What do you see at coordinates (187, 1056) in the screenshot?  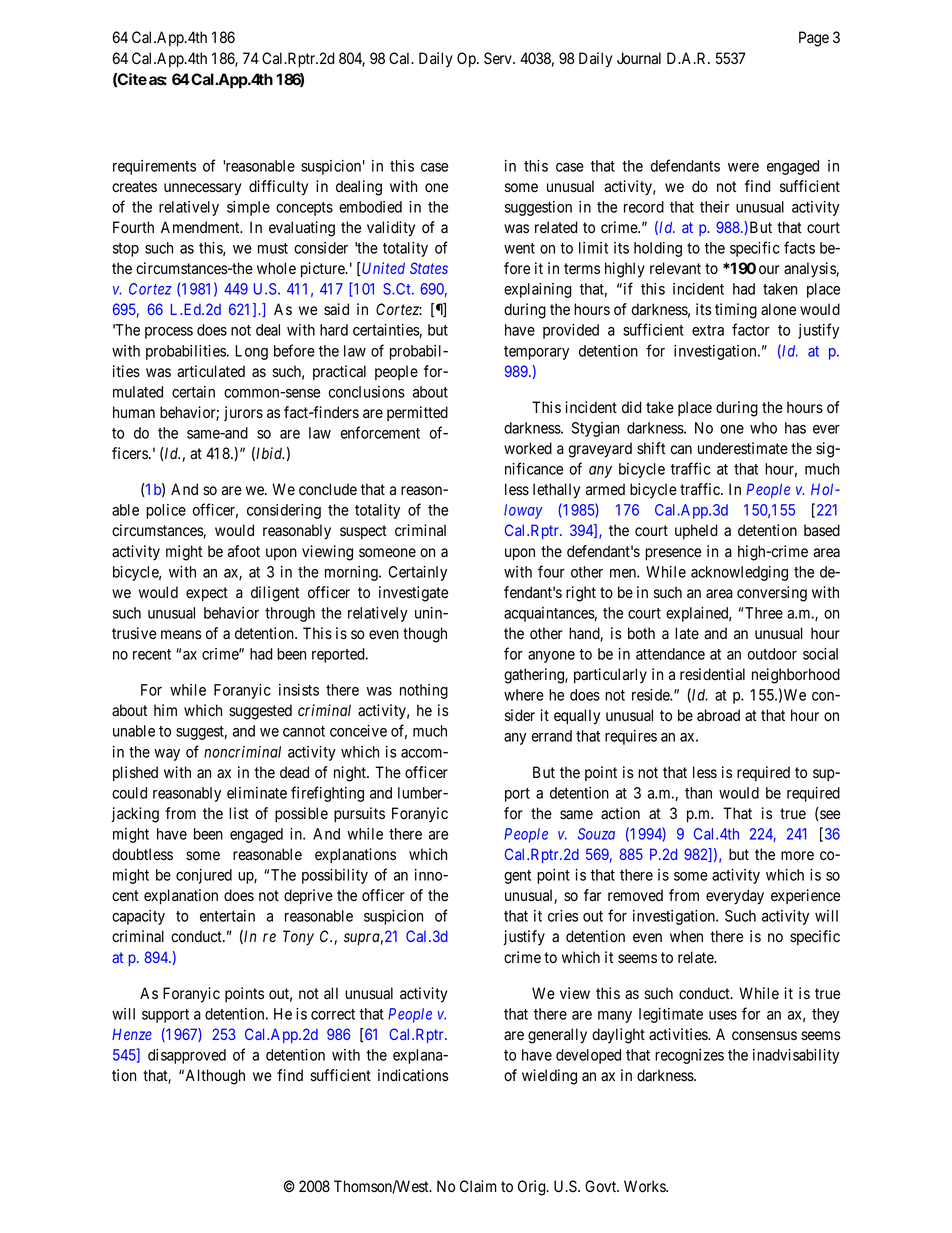 I see `disapproved` at bounding box center [187, 1056].
